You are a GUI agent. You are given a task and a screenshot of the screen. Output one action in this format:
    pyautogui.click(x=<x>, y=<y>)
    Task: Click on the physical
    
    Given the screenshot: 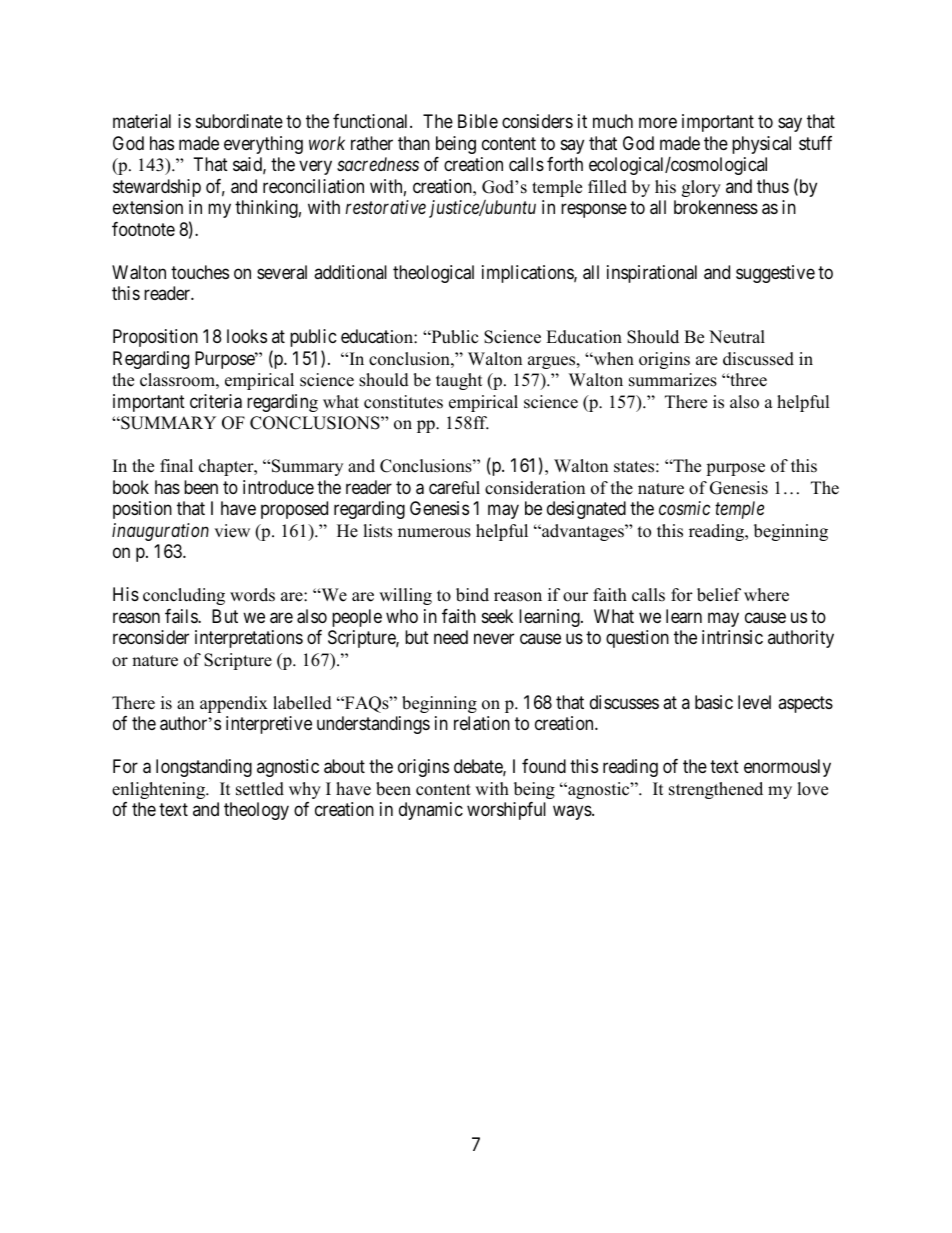 What is the action you would take?
    pyautogui.click(x=761, y=145)
